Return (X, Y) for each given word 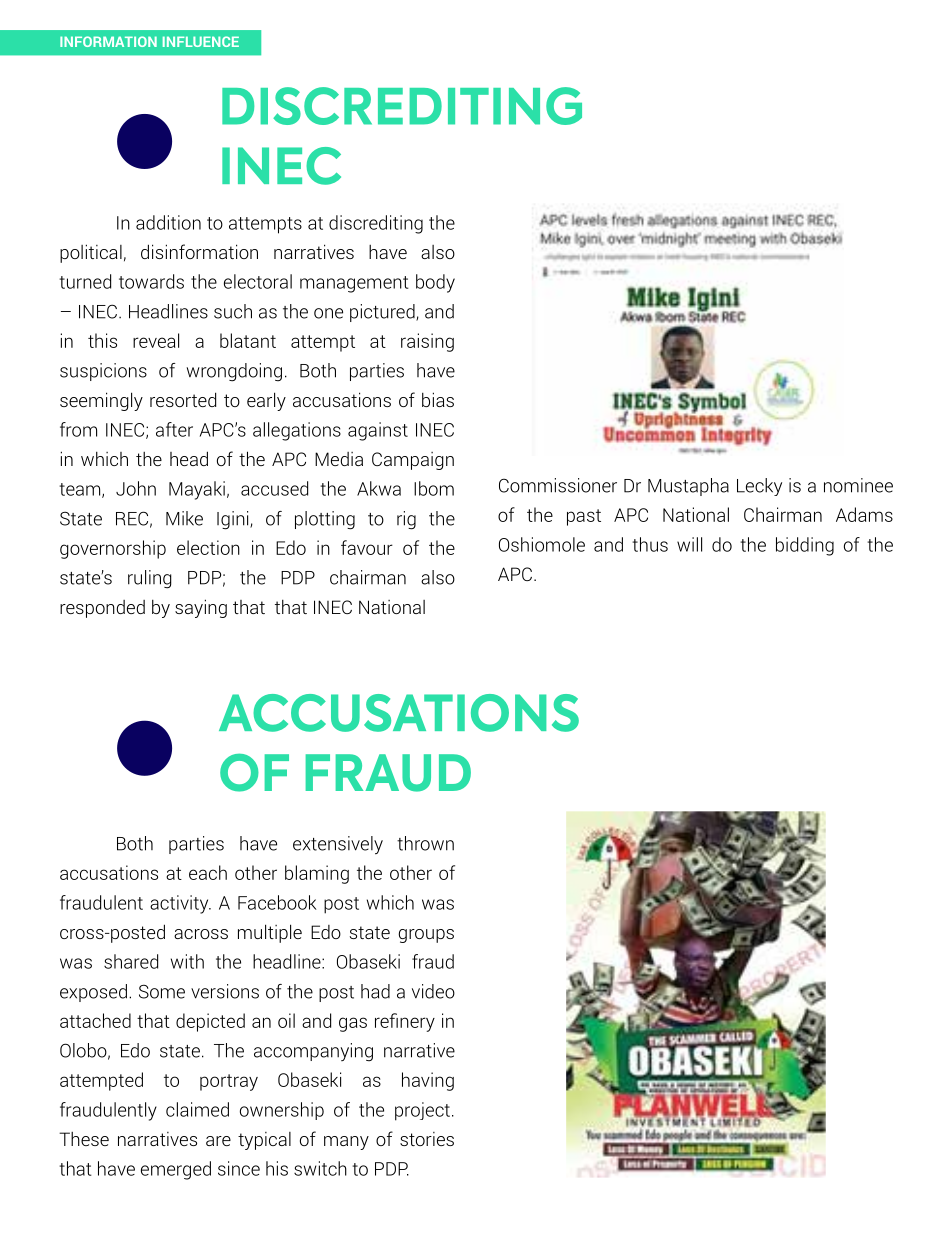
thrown (425, 843)
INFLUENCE (201, 41)
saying (201, 608)
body (435, 283)
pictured (383, 313)
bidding (805, 546)
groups (426, 936)
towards (151, 281)
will (689, 544)
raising (427, 342)
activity (180, 904)
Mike (184, 518)
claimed (197, 1109)
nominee (858, 485)
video (433, 991)
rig (406, 520)
